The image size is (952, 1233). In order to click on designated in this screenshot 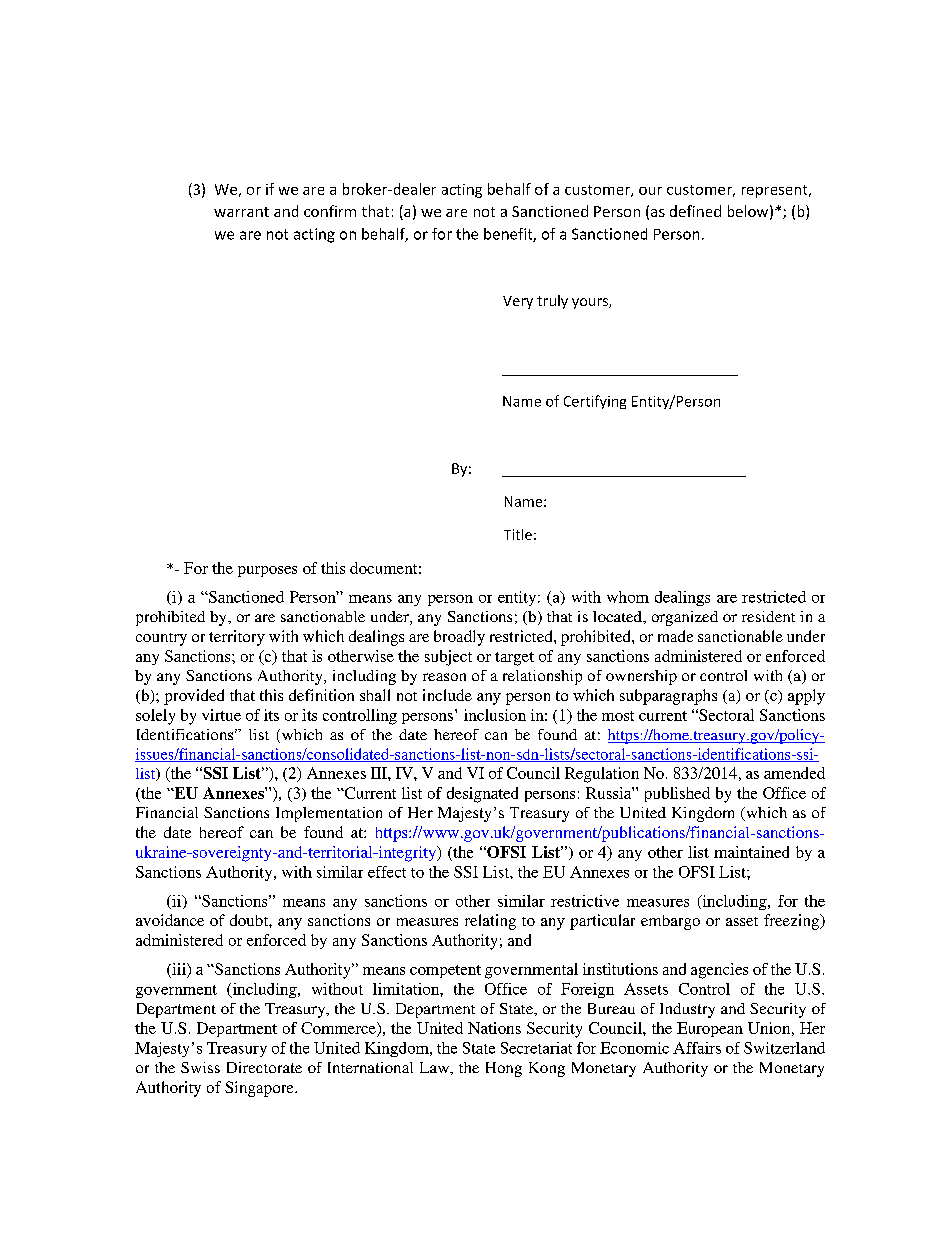, I will do `click(482, 795)`.
